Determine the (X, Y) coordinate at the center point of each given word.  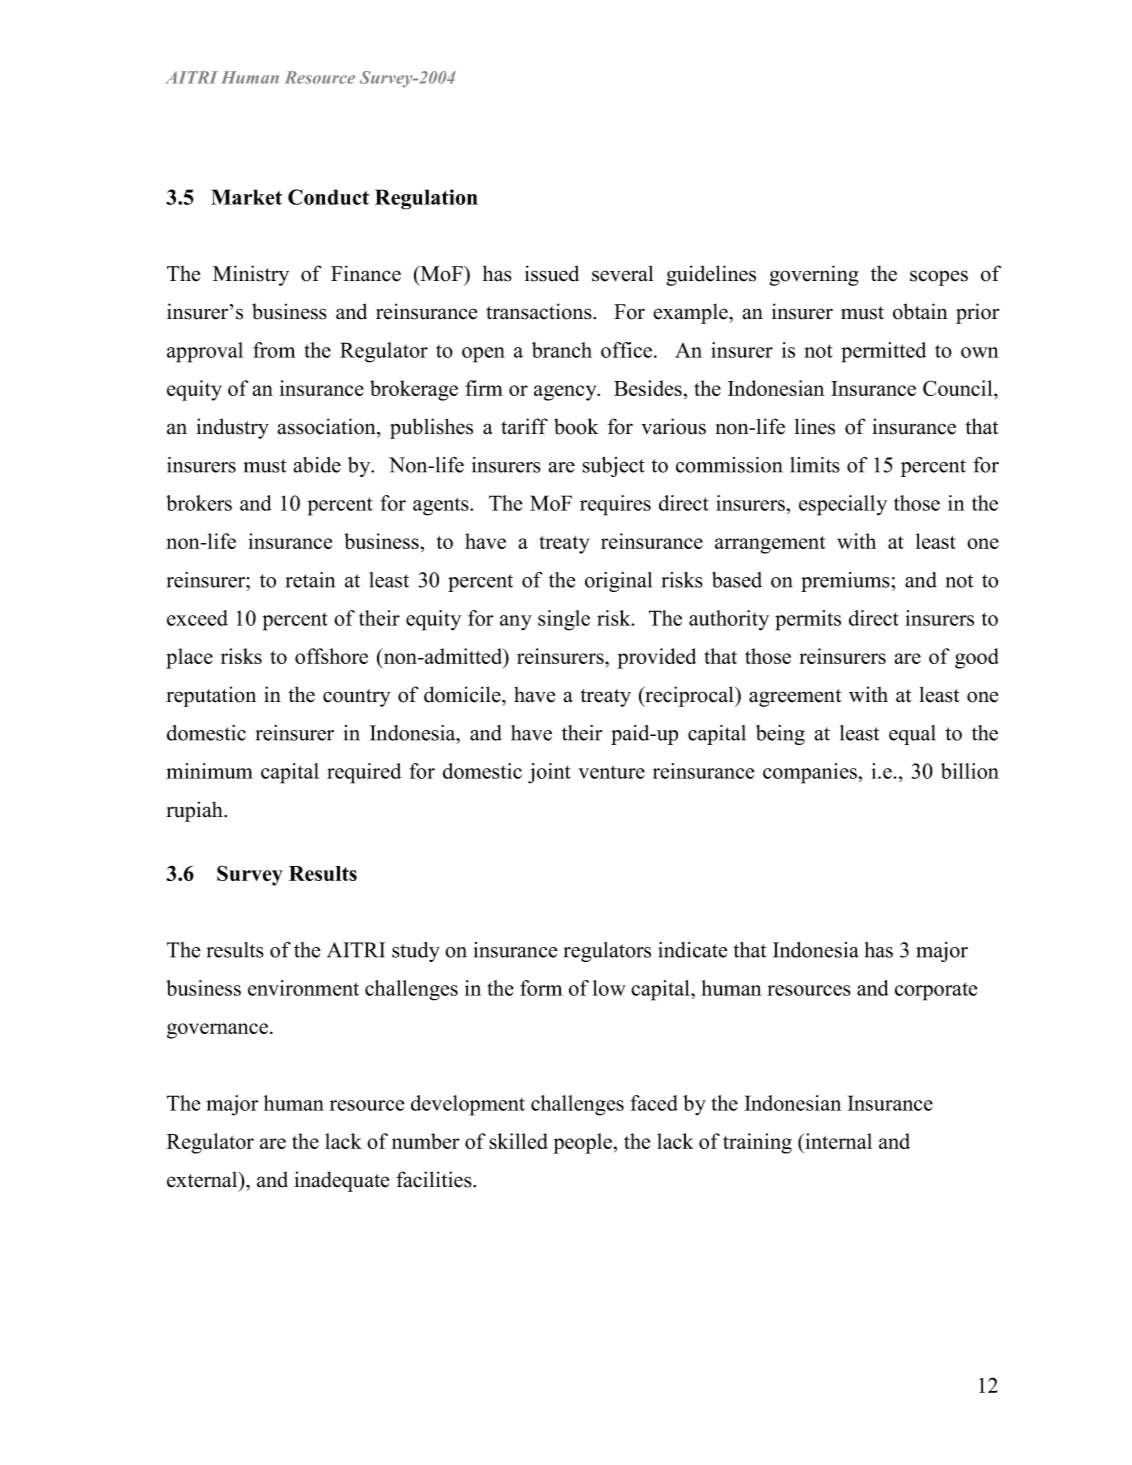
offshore (331, 656)
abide (317, 465)
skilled (518, 1141)
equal (912, 735)
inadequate (341, 1181)
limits (815, 465)
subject (613, 467)
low (609, 988)
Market (246, 197)
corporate (936, 991)
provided (656, 658)
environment (303, 988)
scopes (939, 278)
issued (552, 273)
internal (837, 1141)
